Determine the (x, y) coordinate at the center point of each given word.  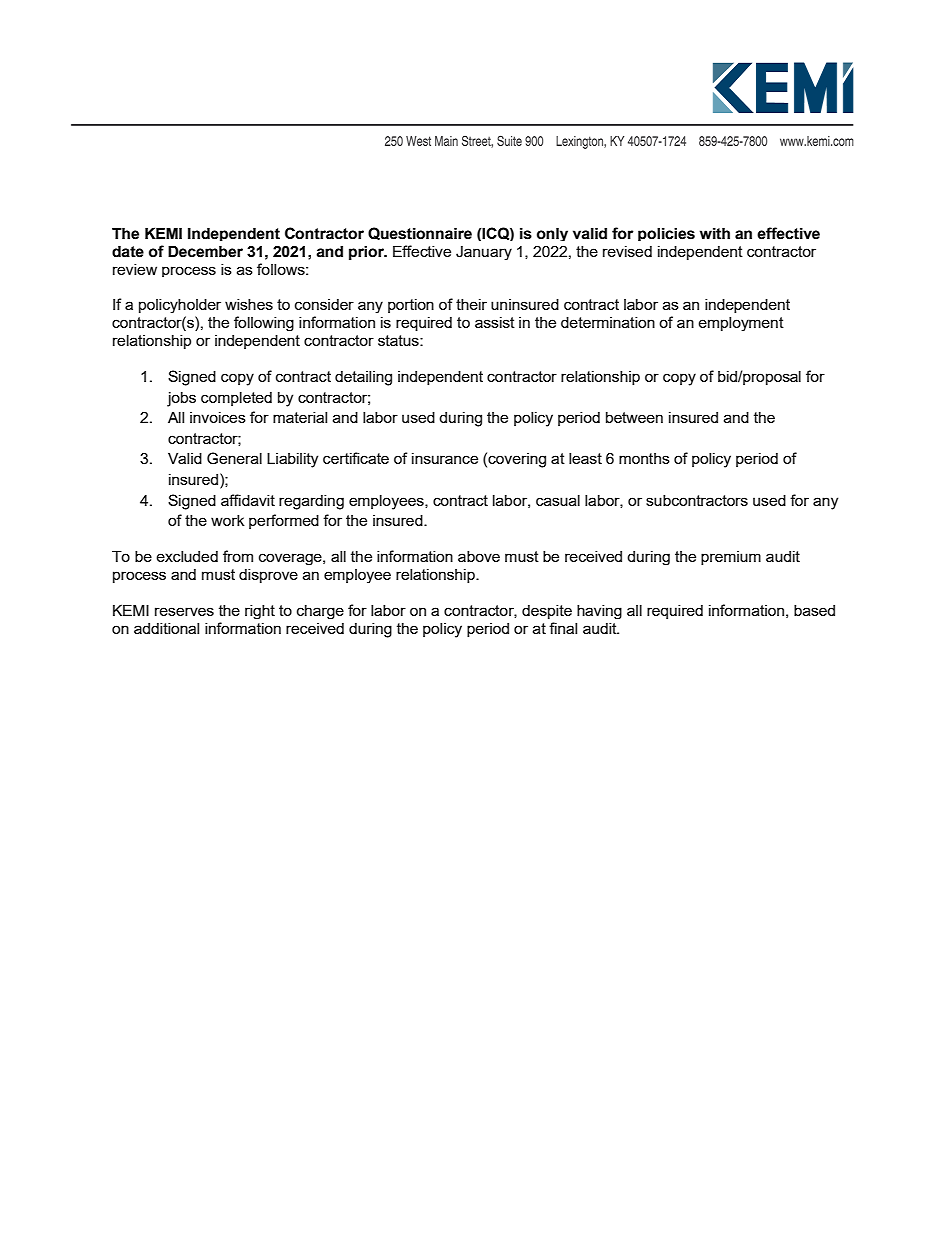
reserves (184, 611)
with (715, 233)
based (814, 610)
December (205, 251)
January (484, 253)
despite (547, 612)
